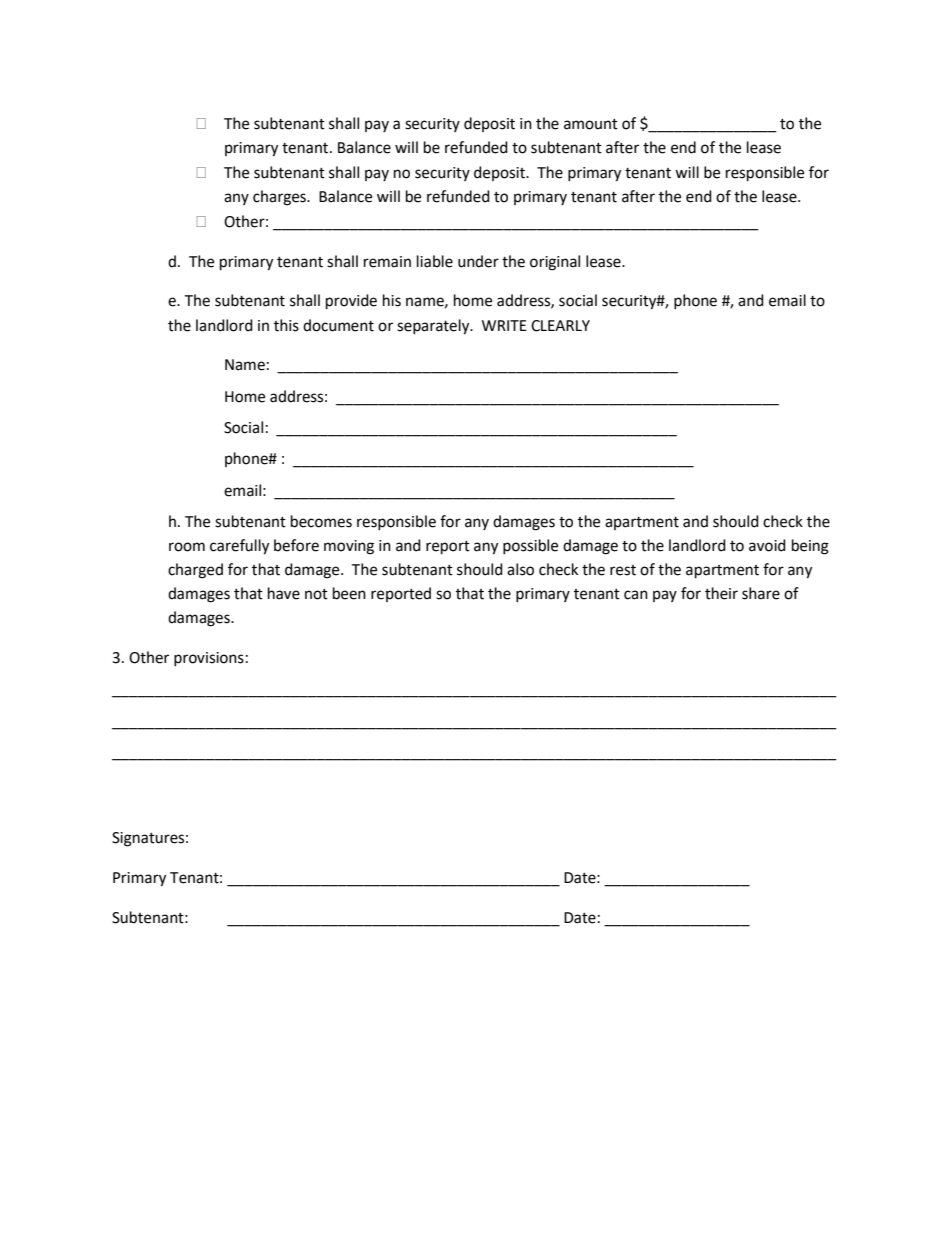 The height and width of the page is (1233, 952). What do you see at coordinates (286, 325) in the page?
I see `this` at bounding box center [286, 325].
